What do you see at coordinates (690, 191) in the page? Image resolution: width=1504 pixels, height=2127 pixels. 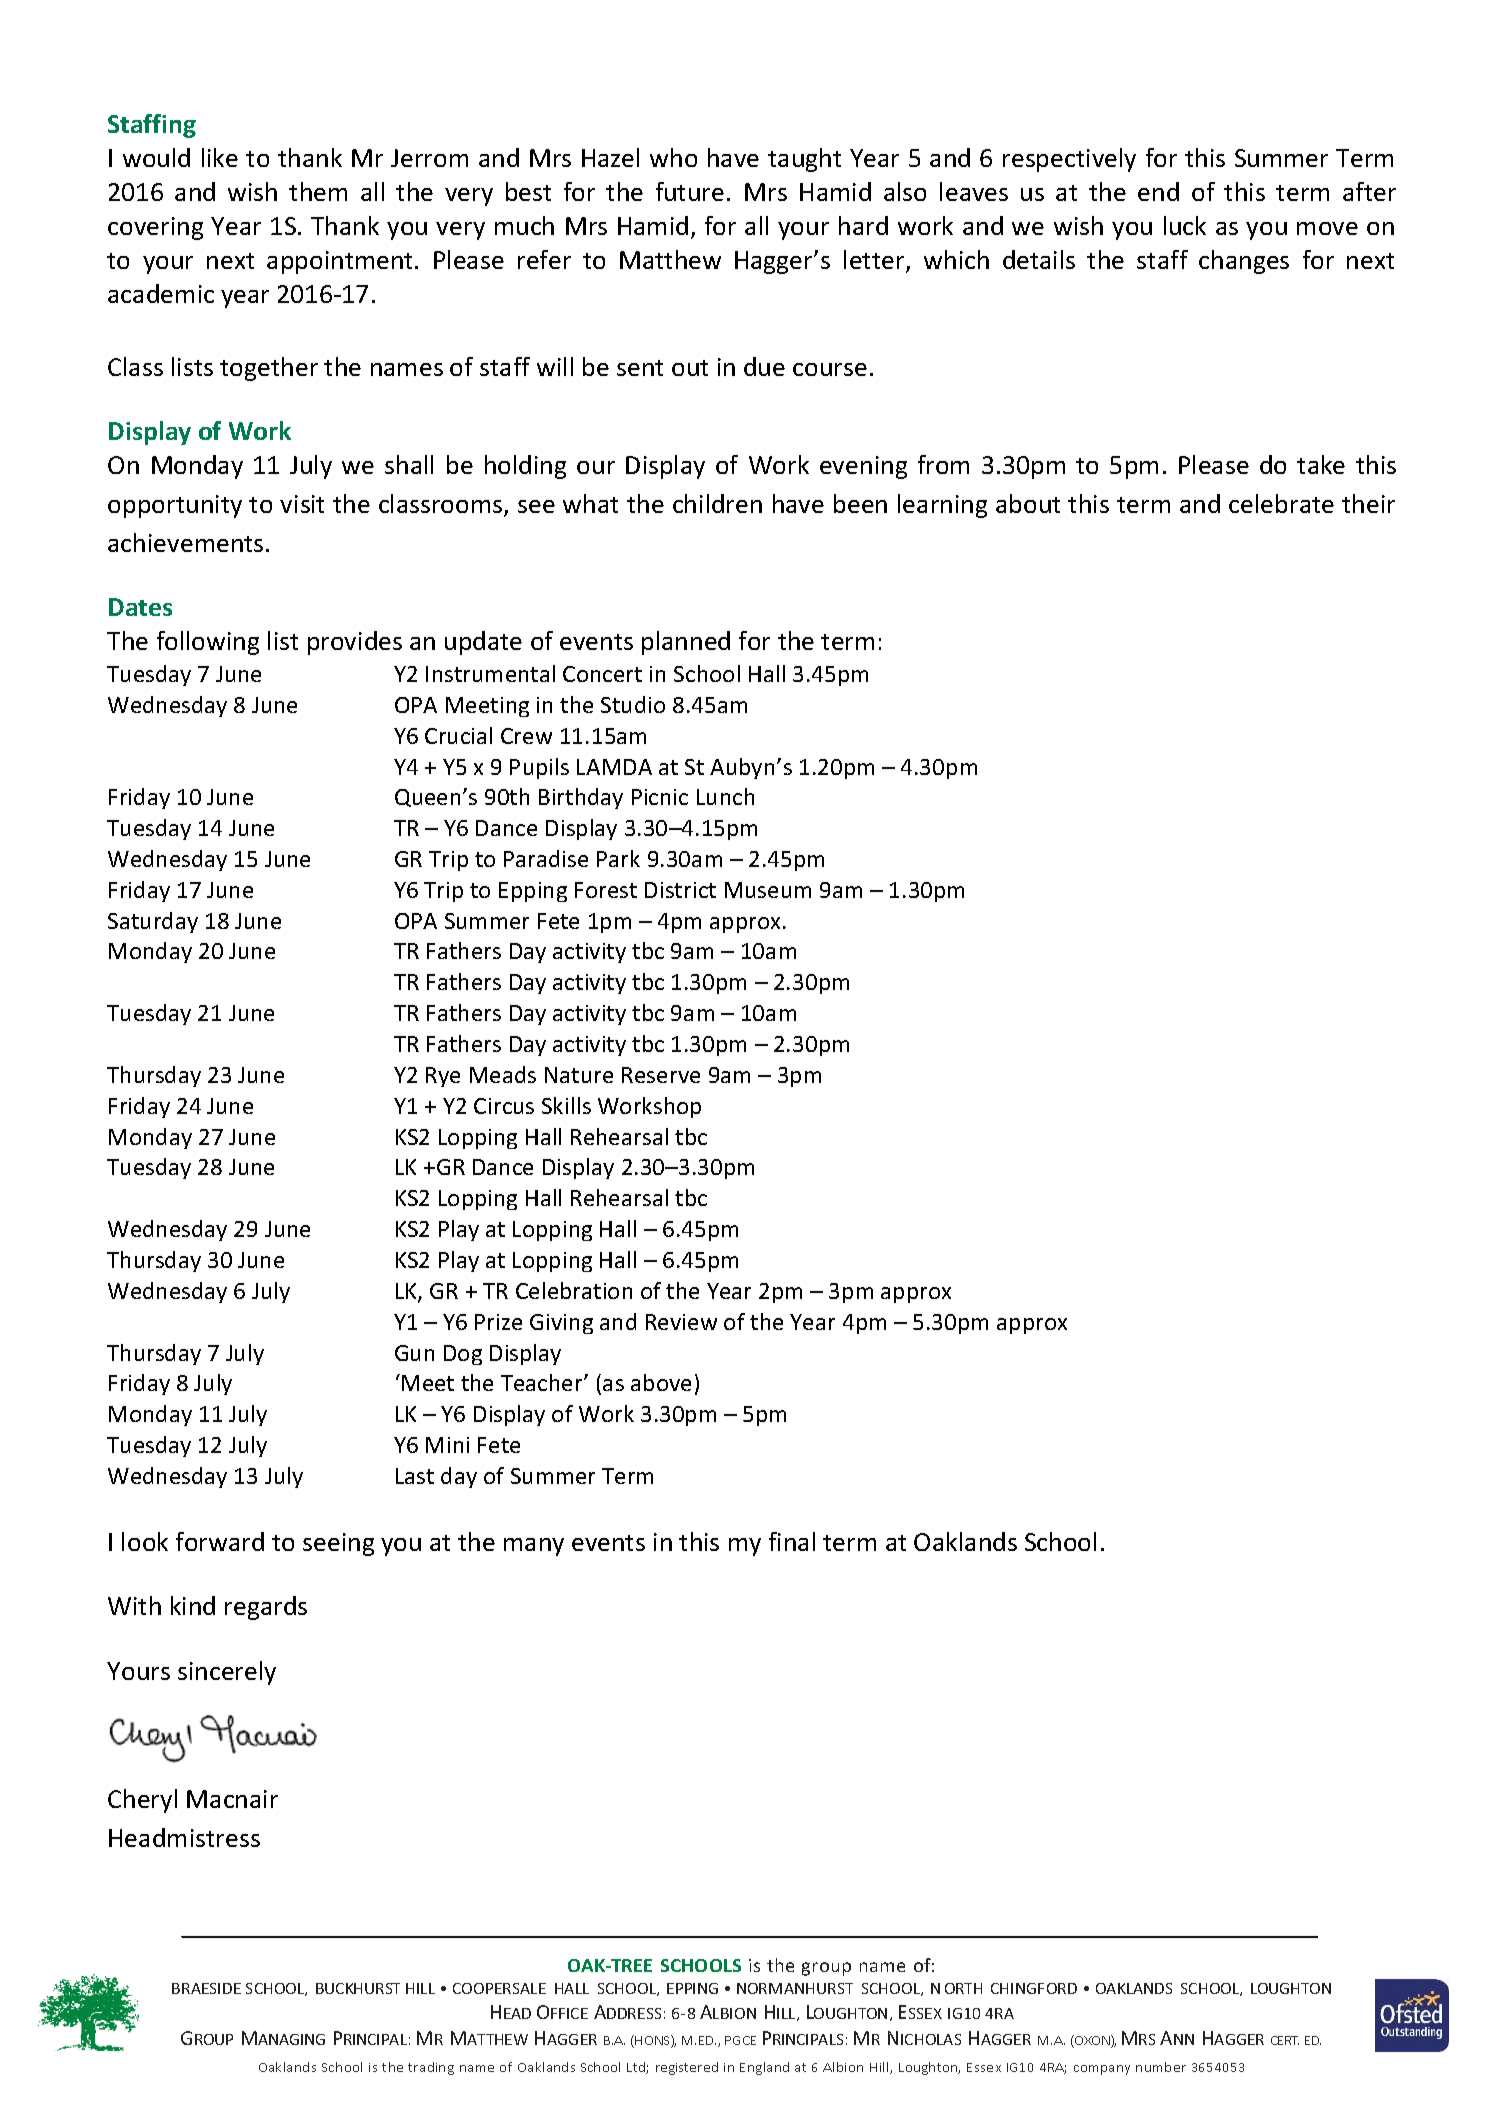 I see `future` at bounding box center [690, 191].
